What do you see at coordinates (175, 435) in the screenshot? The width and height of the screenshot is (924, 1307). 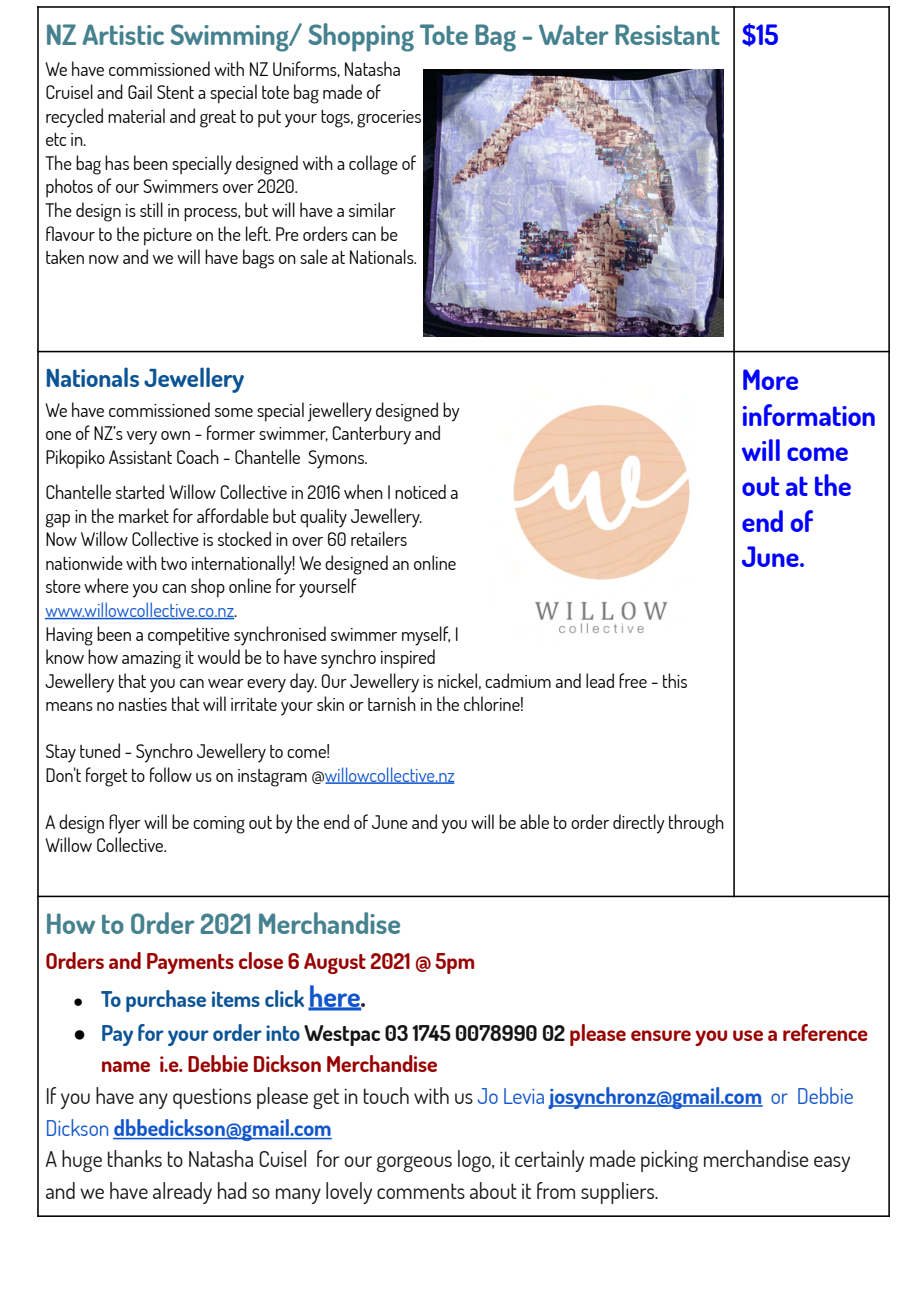 I see `own` at bounding box center [175, 435].
